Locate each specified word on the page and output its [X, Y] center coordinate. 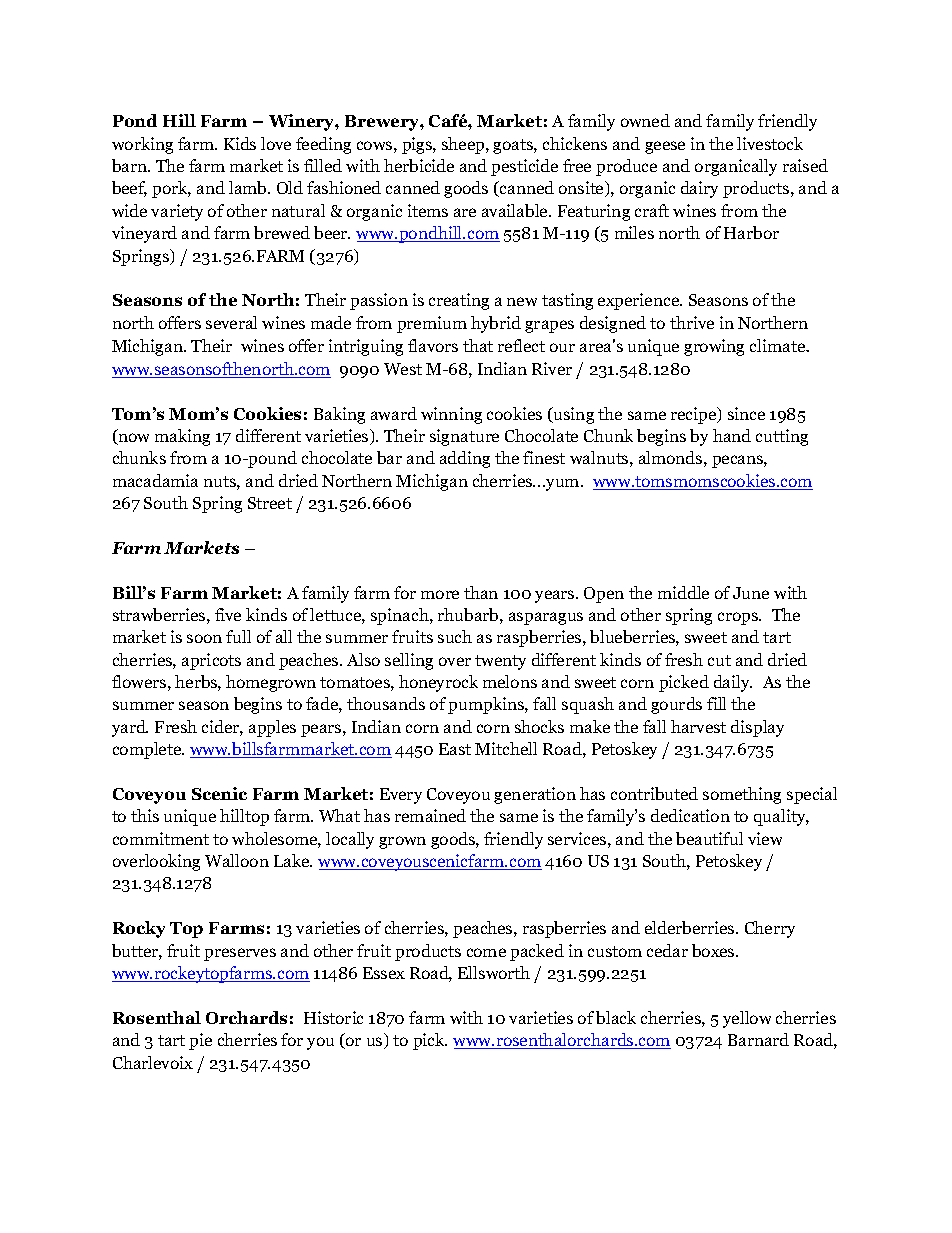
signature [464, 437]
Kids [240, 143]
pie [200, 1041]
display [757, 728]
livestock [770, 143]
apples [272, 728]
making [182, 437]
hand [732, 435]
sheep [464, 145]
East [455, 749]
